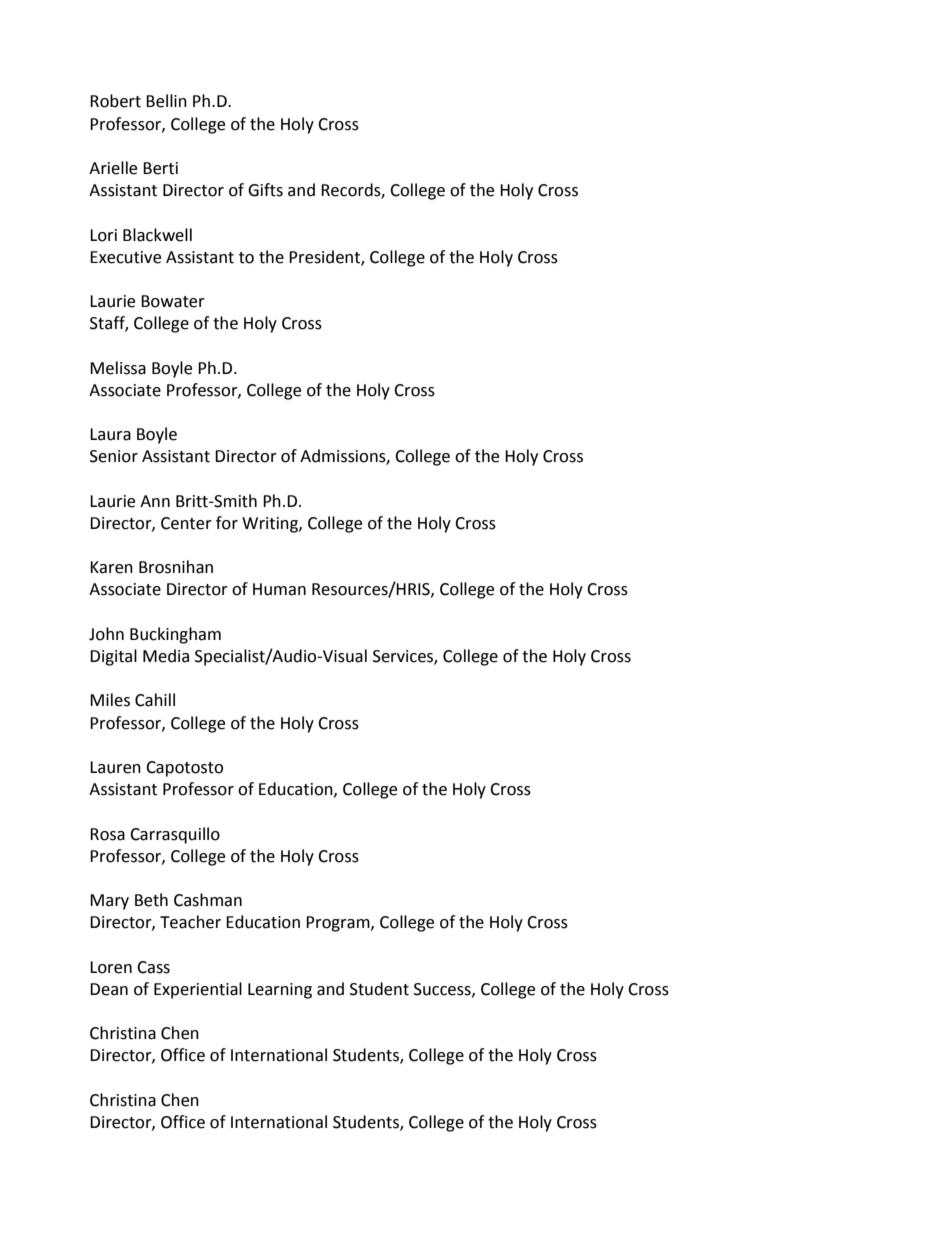 The width and height of the document is (952, 1233). I want to click on Success, so click(443, 990).
